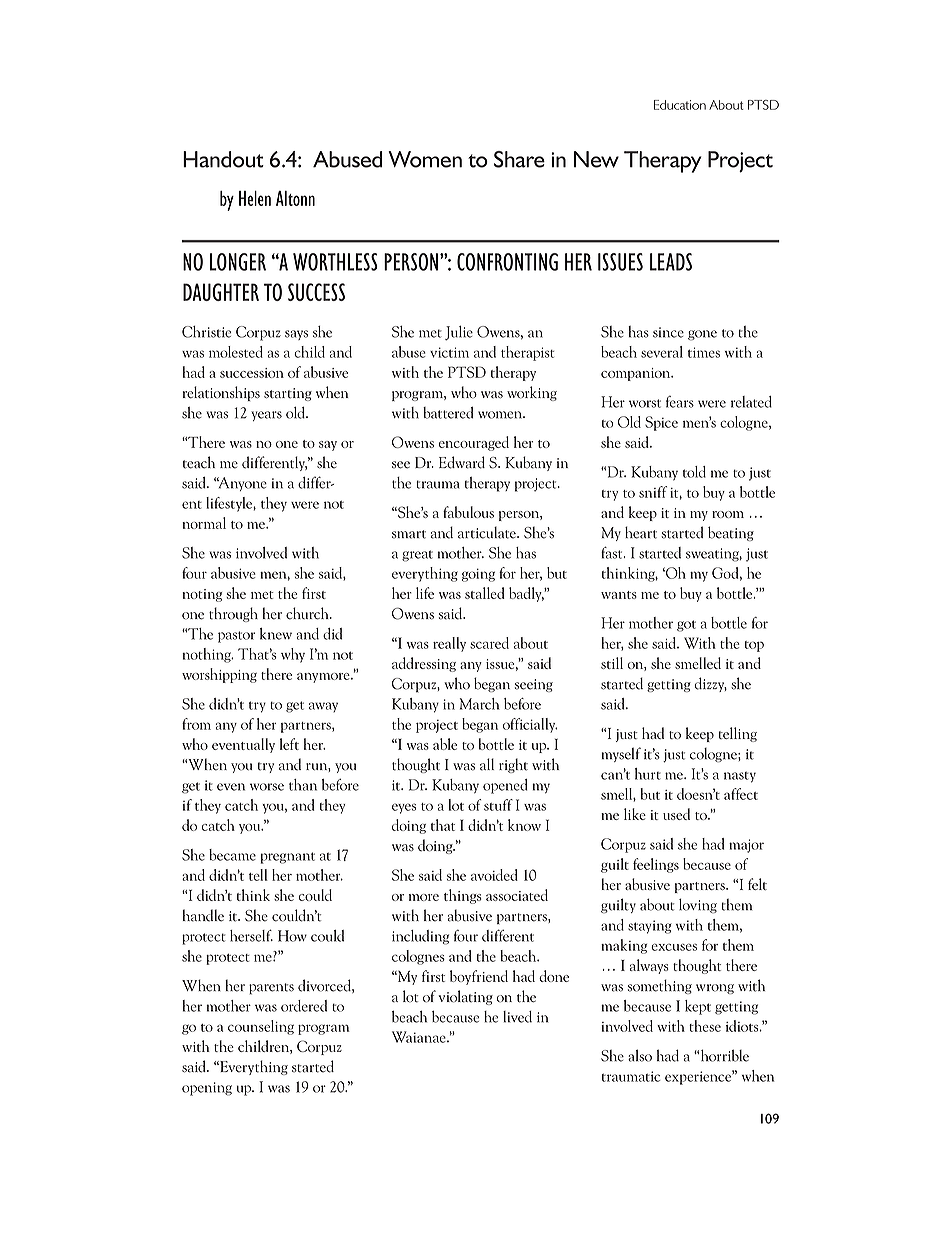  I want to click on gone, so click(702, 335).
